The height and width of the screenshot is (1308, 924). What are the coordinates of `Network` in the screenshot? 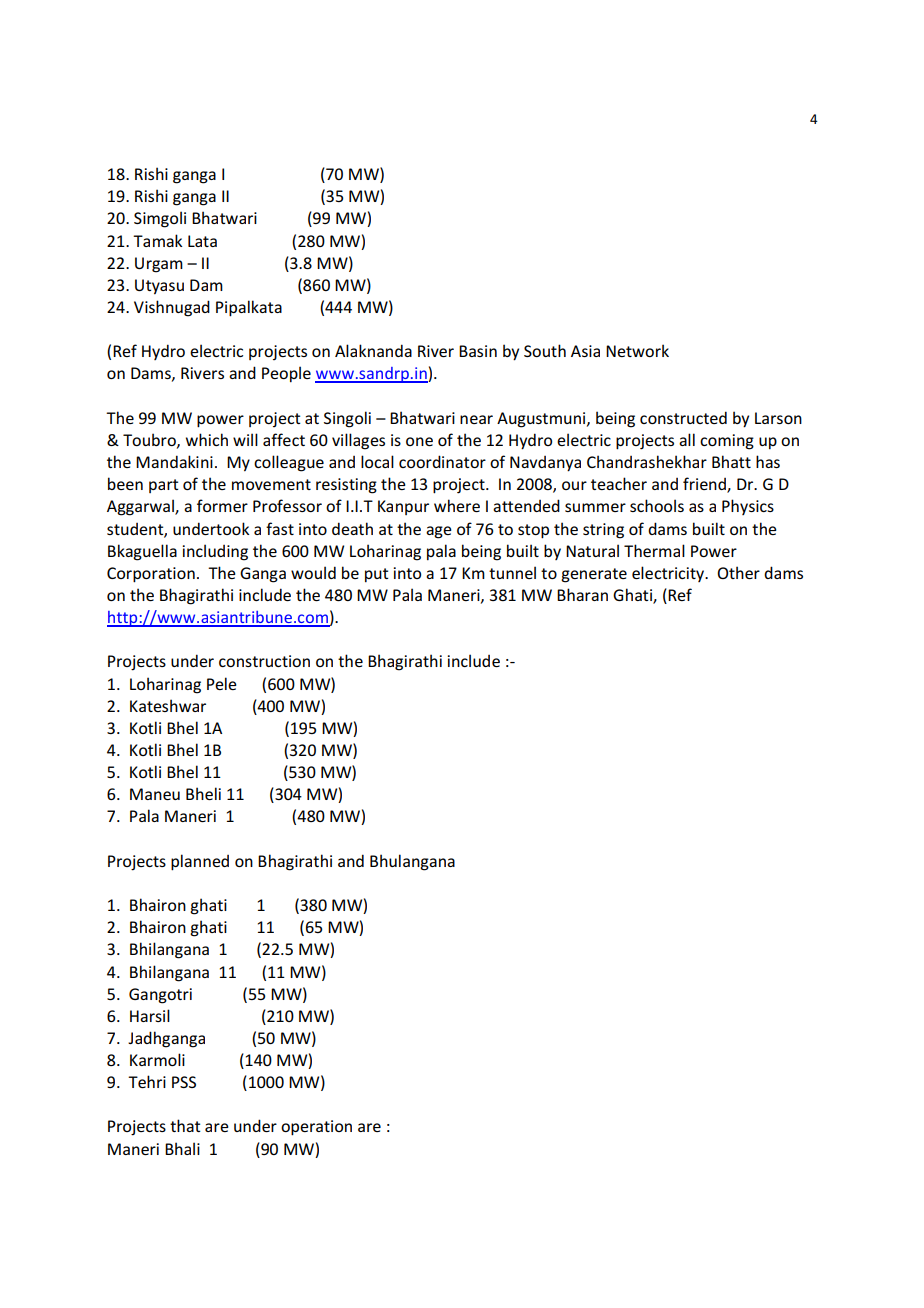 It's located at (637, 350).
